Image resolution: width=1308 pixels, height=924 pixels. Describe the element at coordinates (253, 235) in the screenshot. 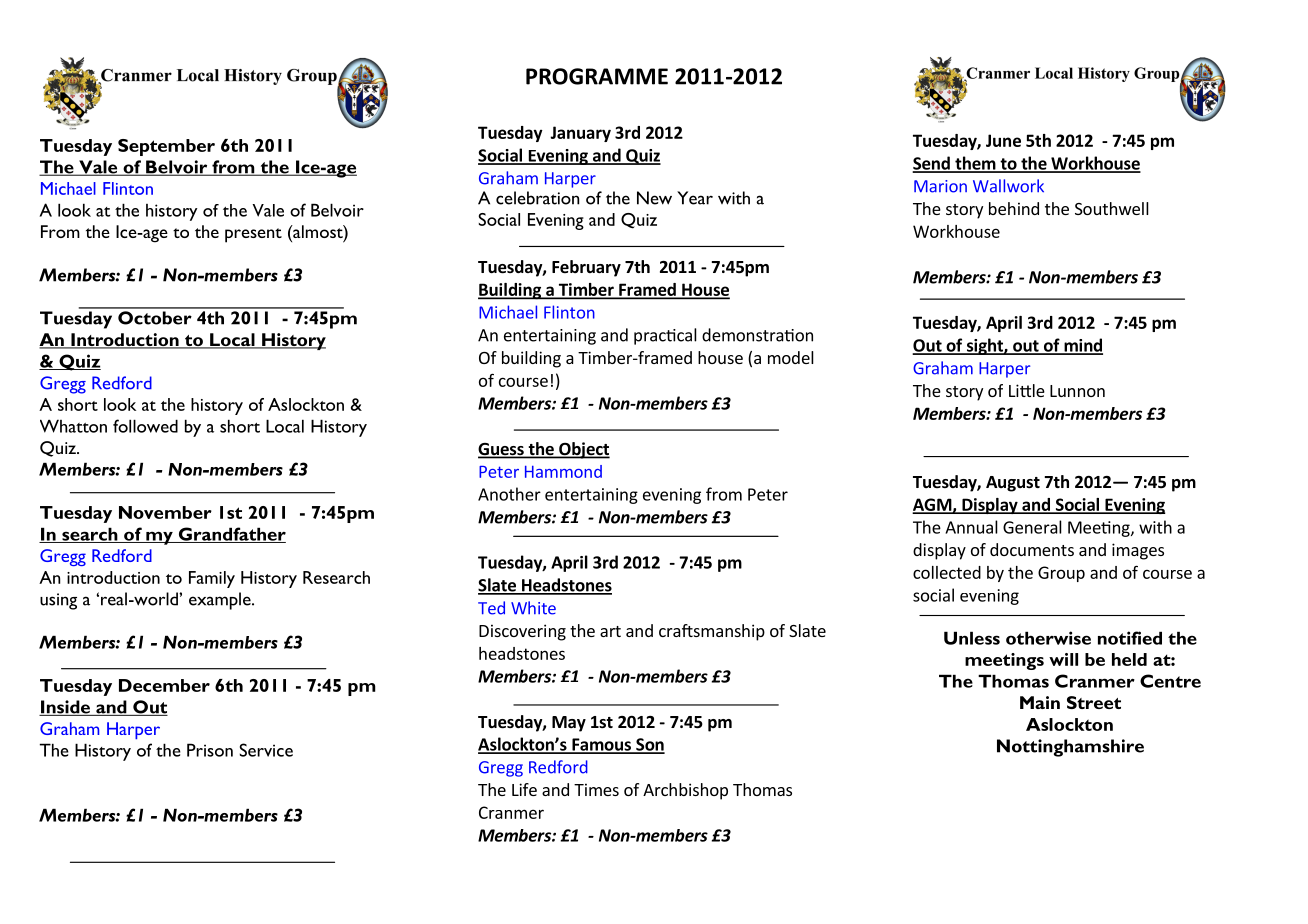

I see `present` at that location.
